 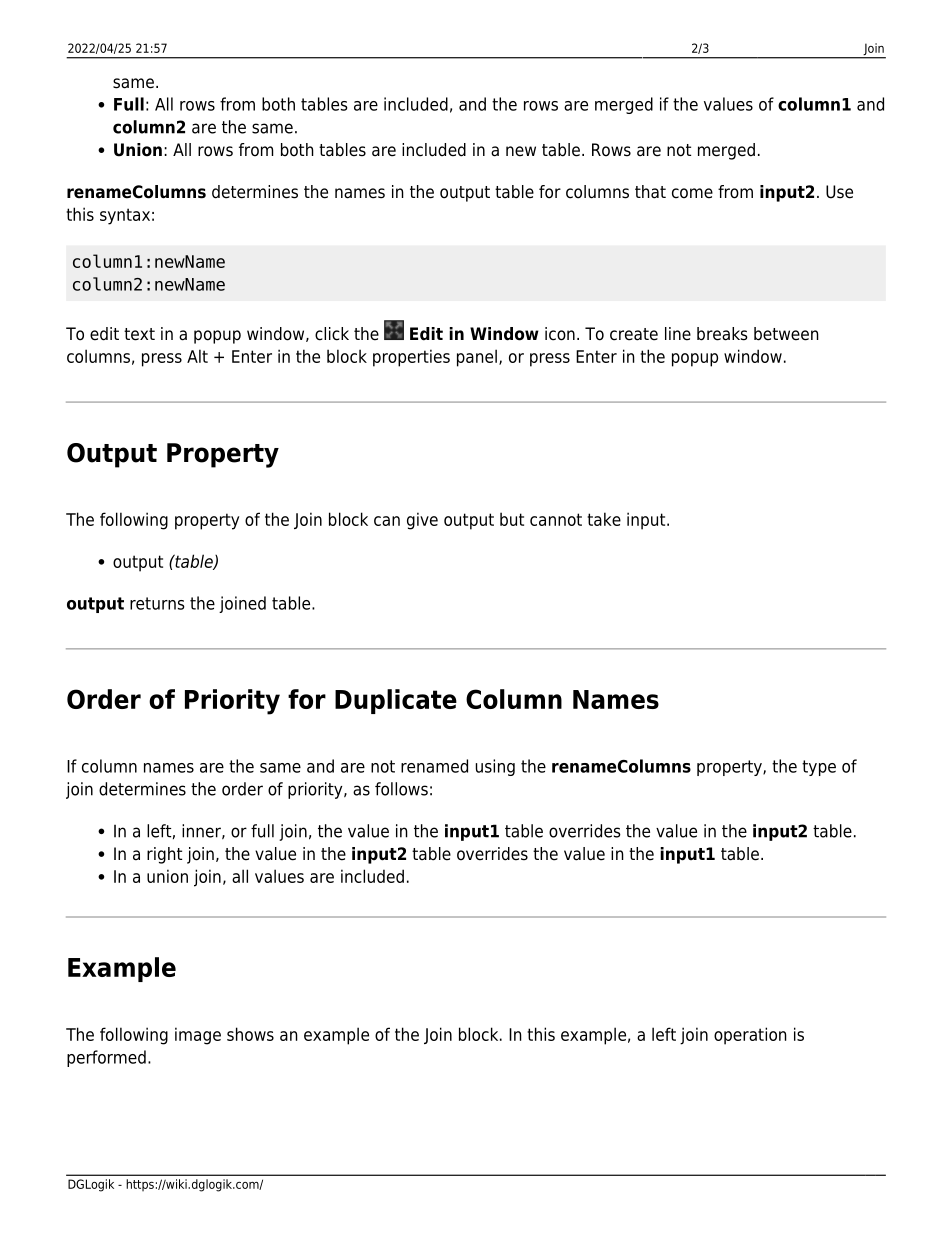 What do you see at coordinates (139, 334) in the page?
I see `text` at bounding box center [139, 334].
